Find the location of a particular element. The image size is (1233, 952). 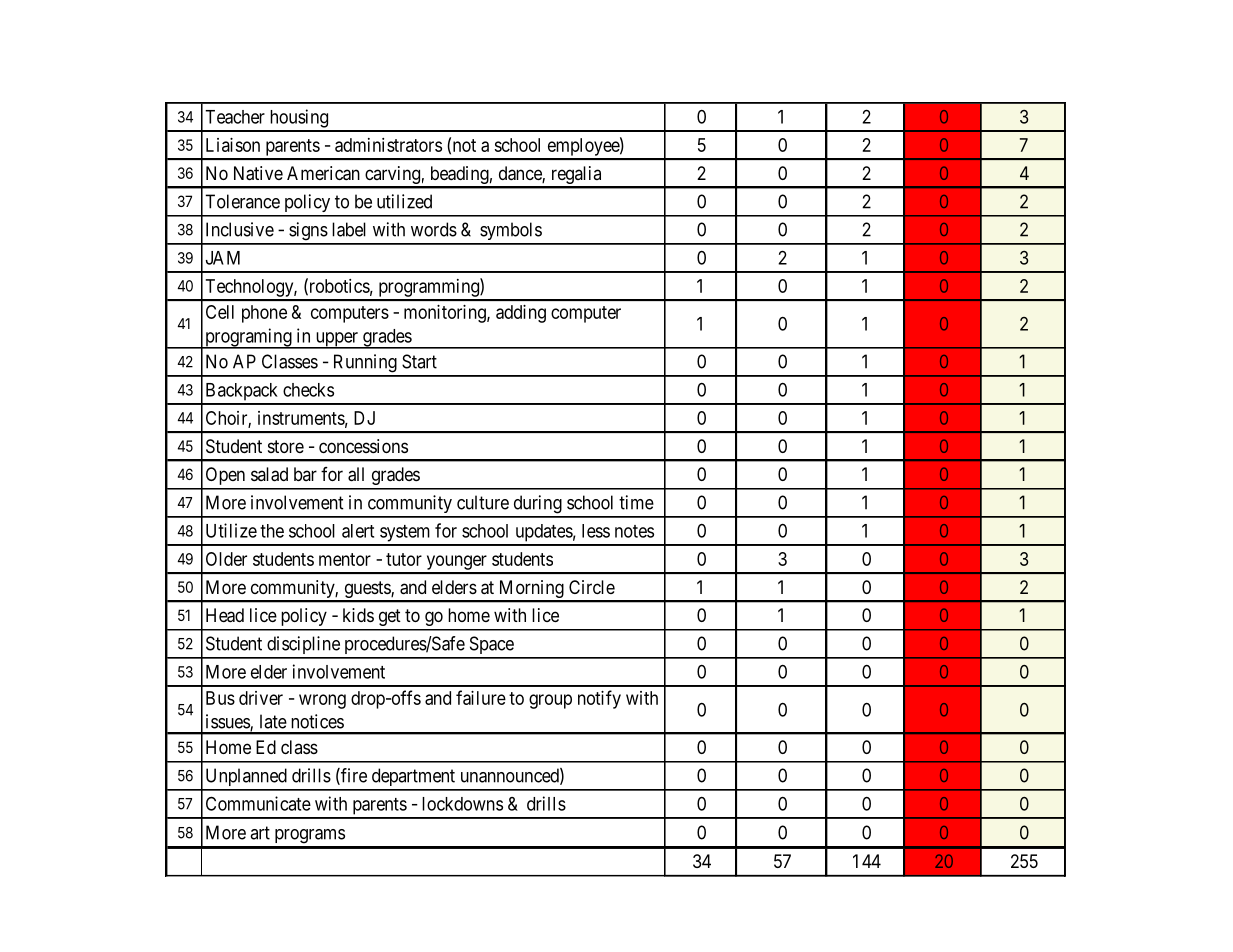

concessions is located at coordinates (363, 446).
